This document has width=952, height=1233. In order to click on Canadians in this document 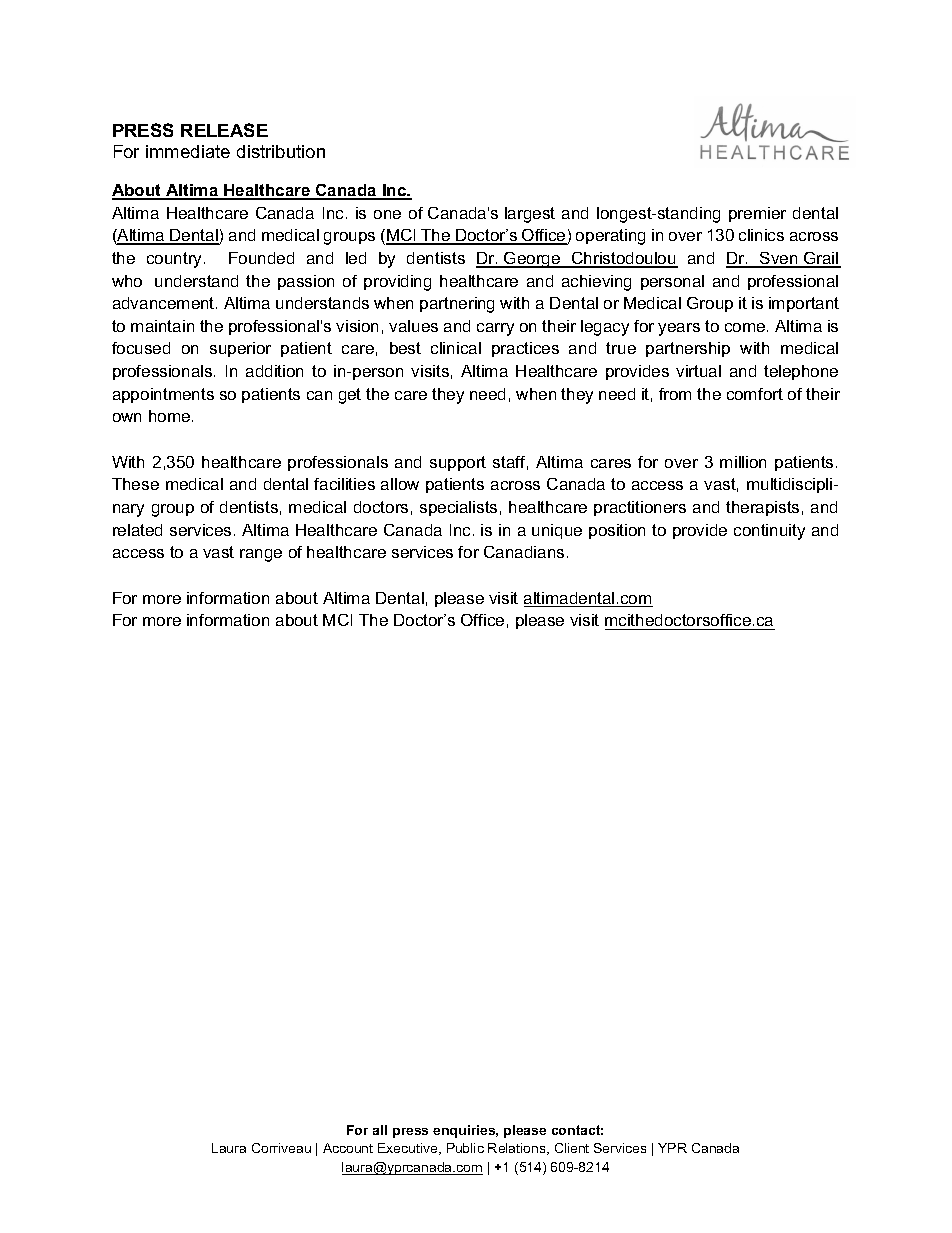, I will do `click(524, 552)`.
